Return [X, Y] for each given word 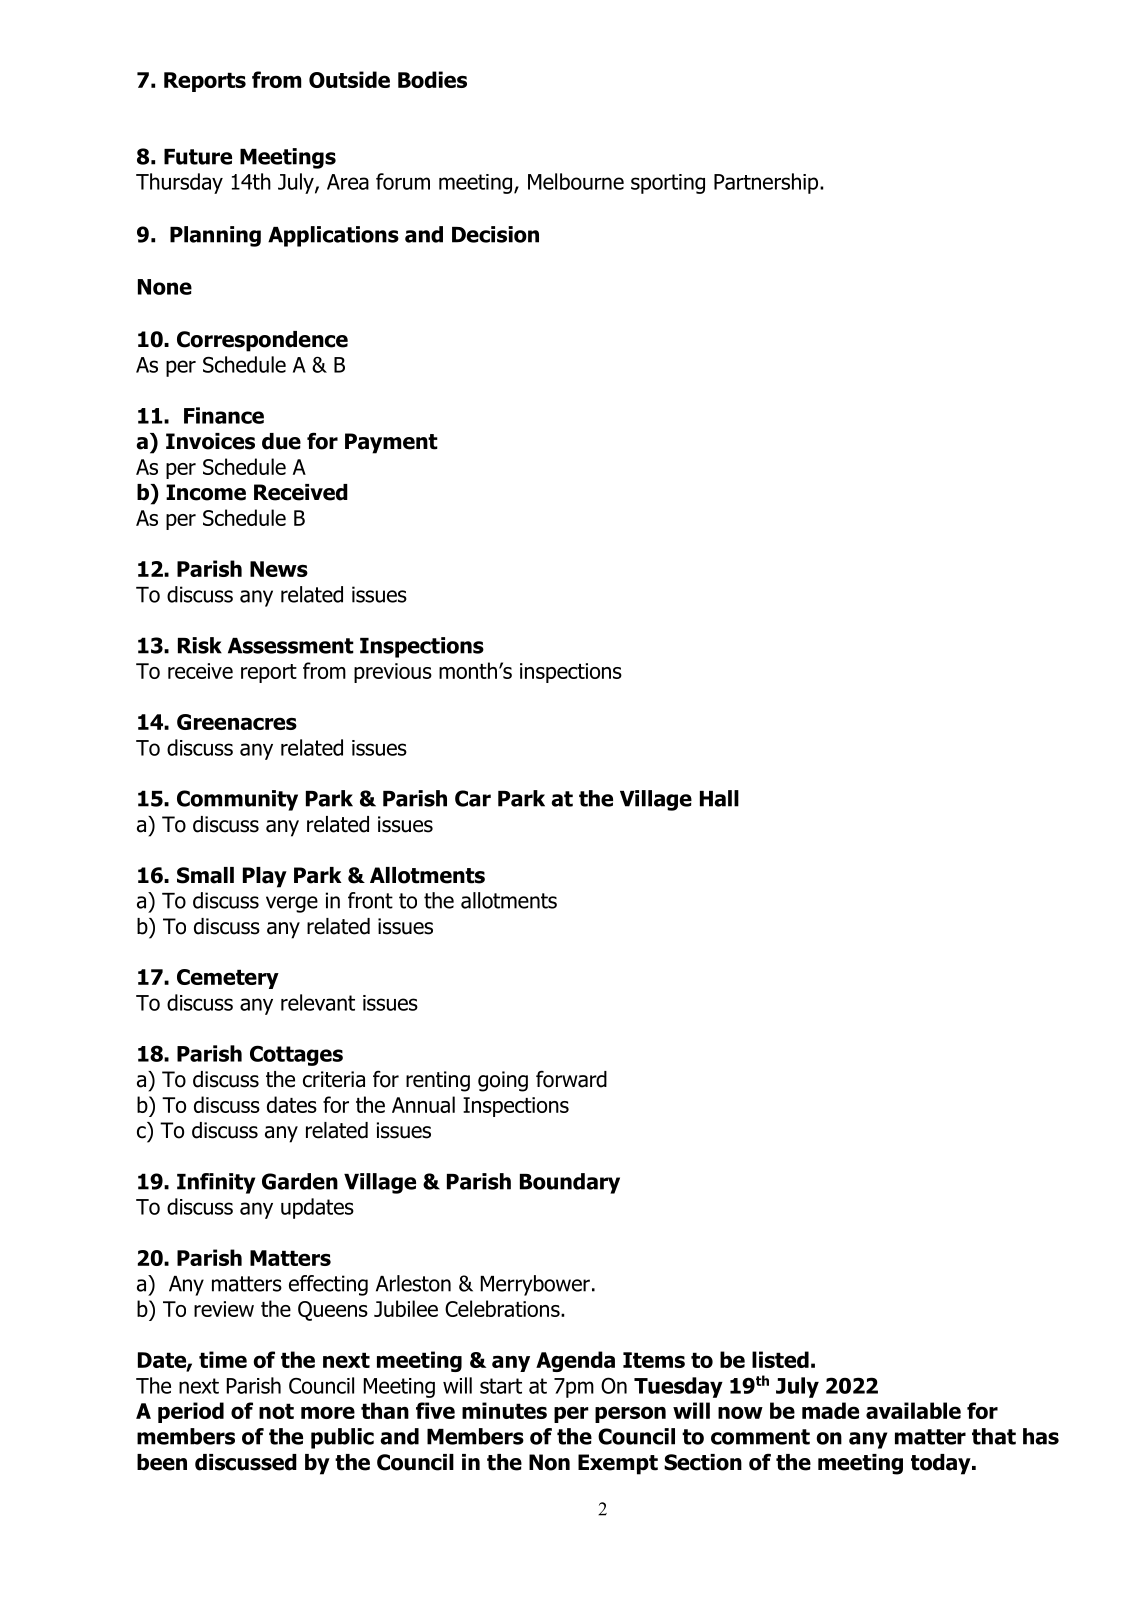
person [630, 1414]
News [279, 569]
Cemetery [228, 979]
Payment [391, 443]
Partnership [767, 183]
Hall [719, 798]
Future [198, 157]
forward [571, 1079]
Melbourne [576, 181]
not [276, 1411]
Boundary [570, 1183]
